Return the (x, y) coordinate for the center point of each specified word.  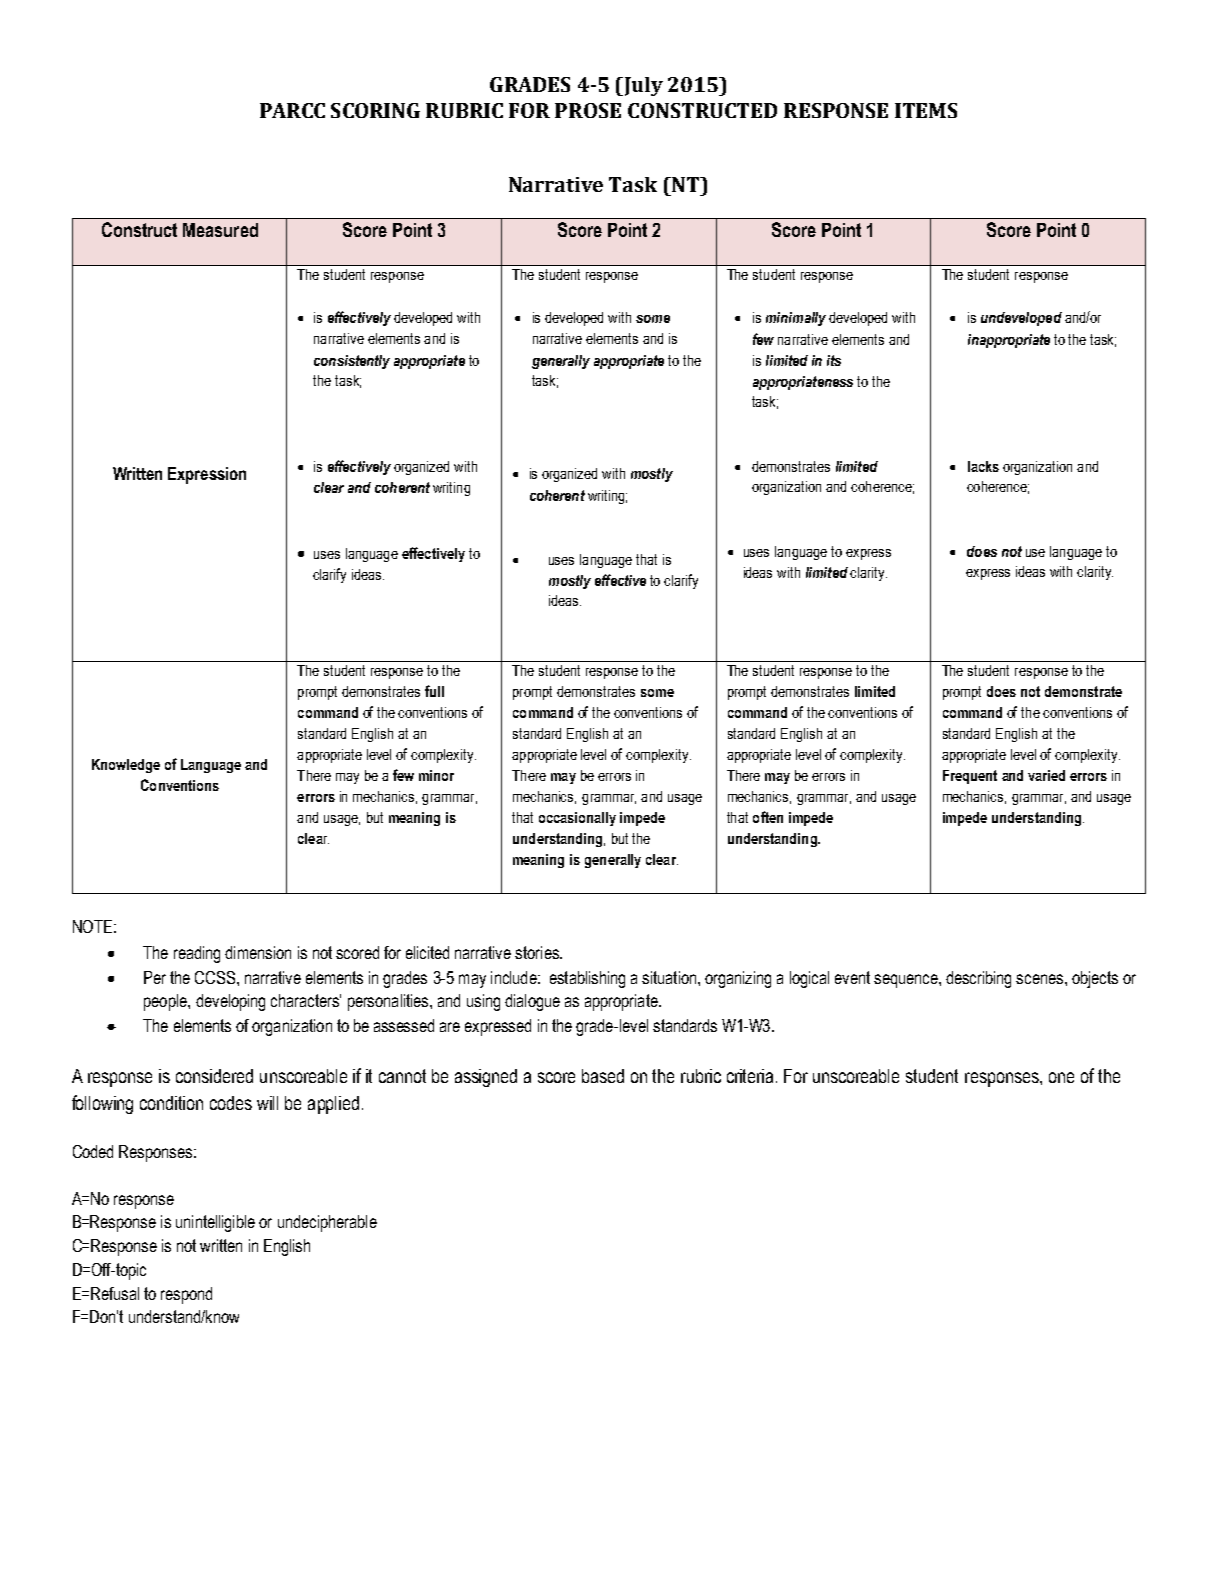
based (603, 1076)
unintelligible (215, 1223)
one (1061, 1077)
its (834, 360)
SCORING (375, 110)
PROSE (588, 110)
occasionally (577, 819)
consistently (352, 362)
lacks (983, 466)
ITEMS (926, 110)
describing (978, 979)
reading (197, 954)
